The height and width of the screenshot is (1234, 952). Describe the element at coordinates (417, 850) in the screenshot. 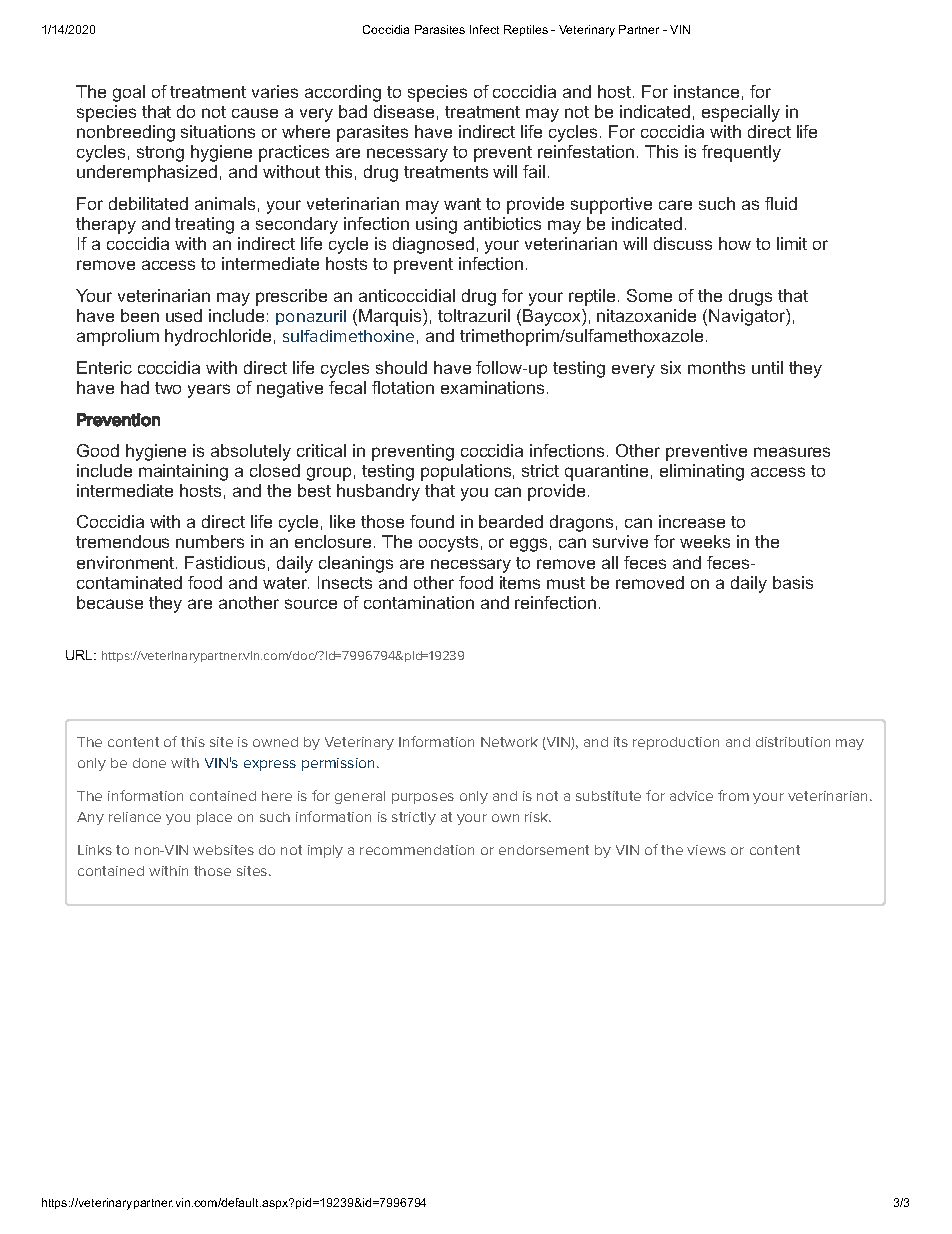

I see `recommendation` at that location.
